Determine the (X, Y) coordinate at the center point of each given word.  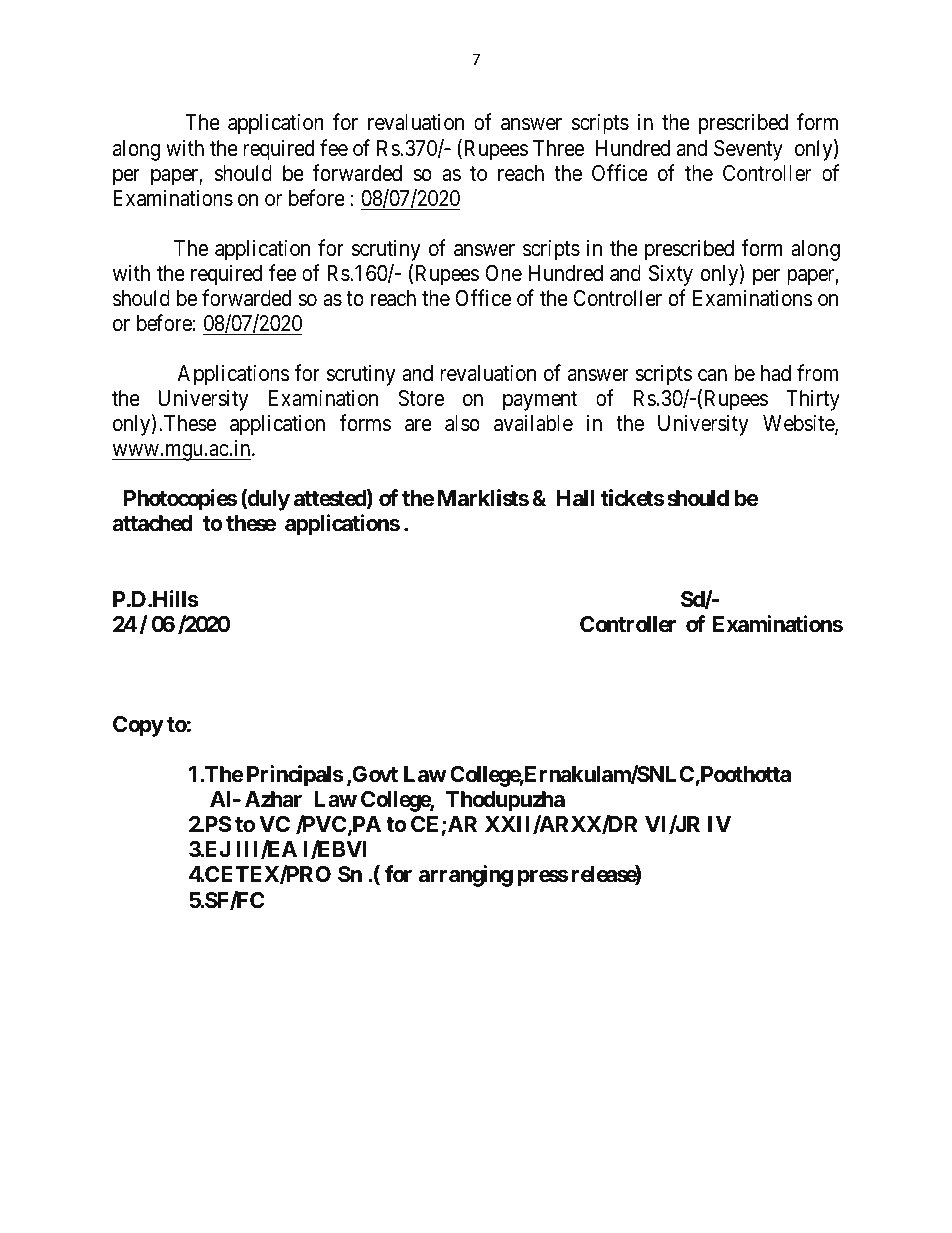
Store (421, 398)
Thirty (813, 400)
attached (152, 523)
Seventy (748, 150)
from (817, 373)
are (418, 425)
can (712, 375)
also (462, 423)
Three (558, 148)
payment (540, 401)
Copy (138, 726)
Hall (575, 498)
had (776, 373)
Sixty (671, 275)
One (503, 273)
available (533, 423)
